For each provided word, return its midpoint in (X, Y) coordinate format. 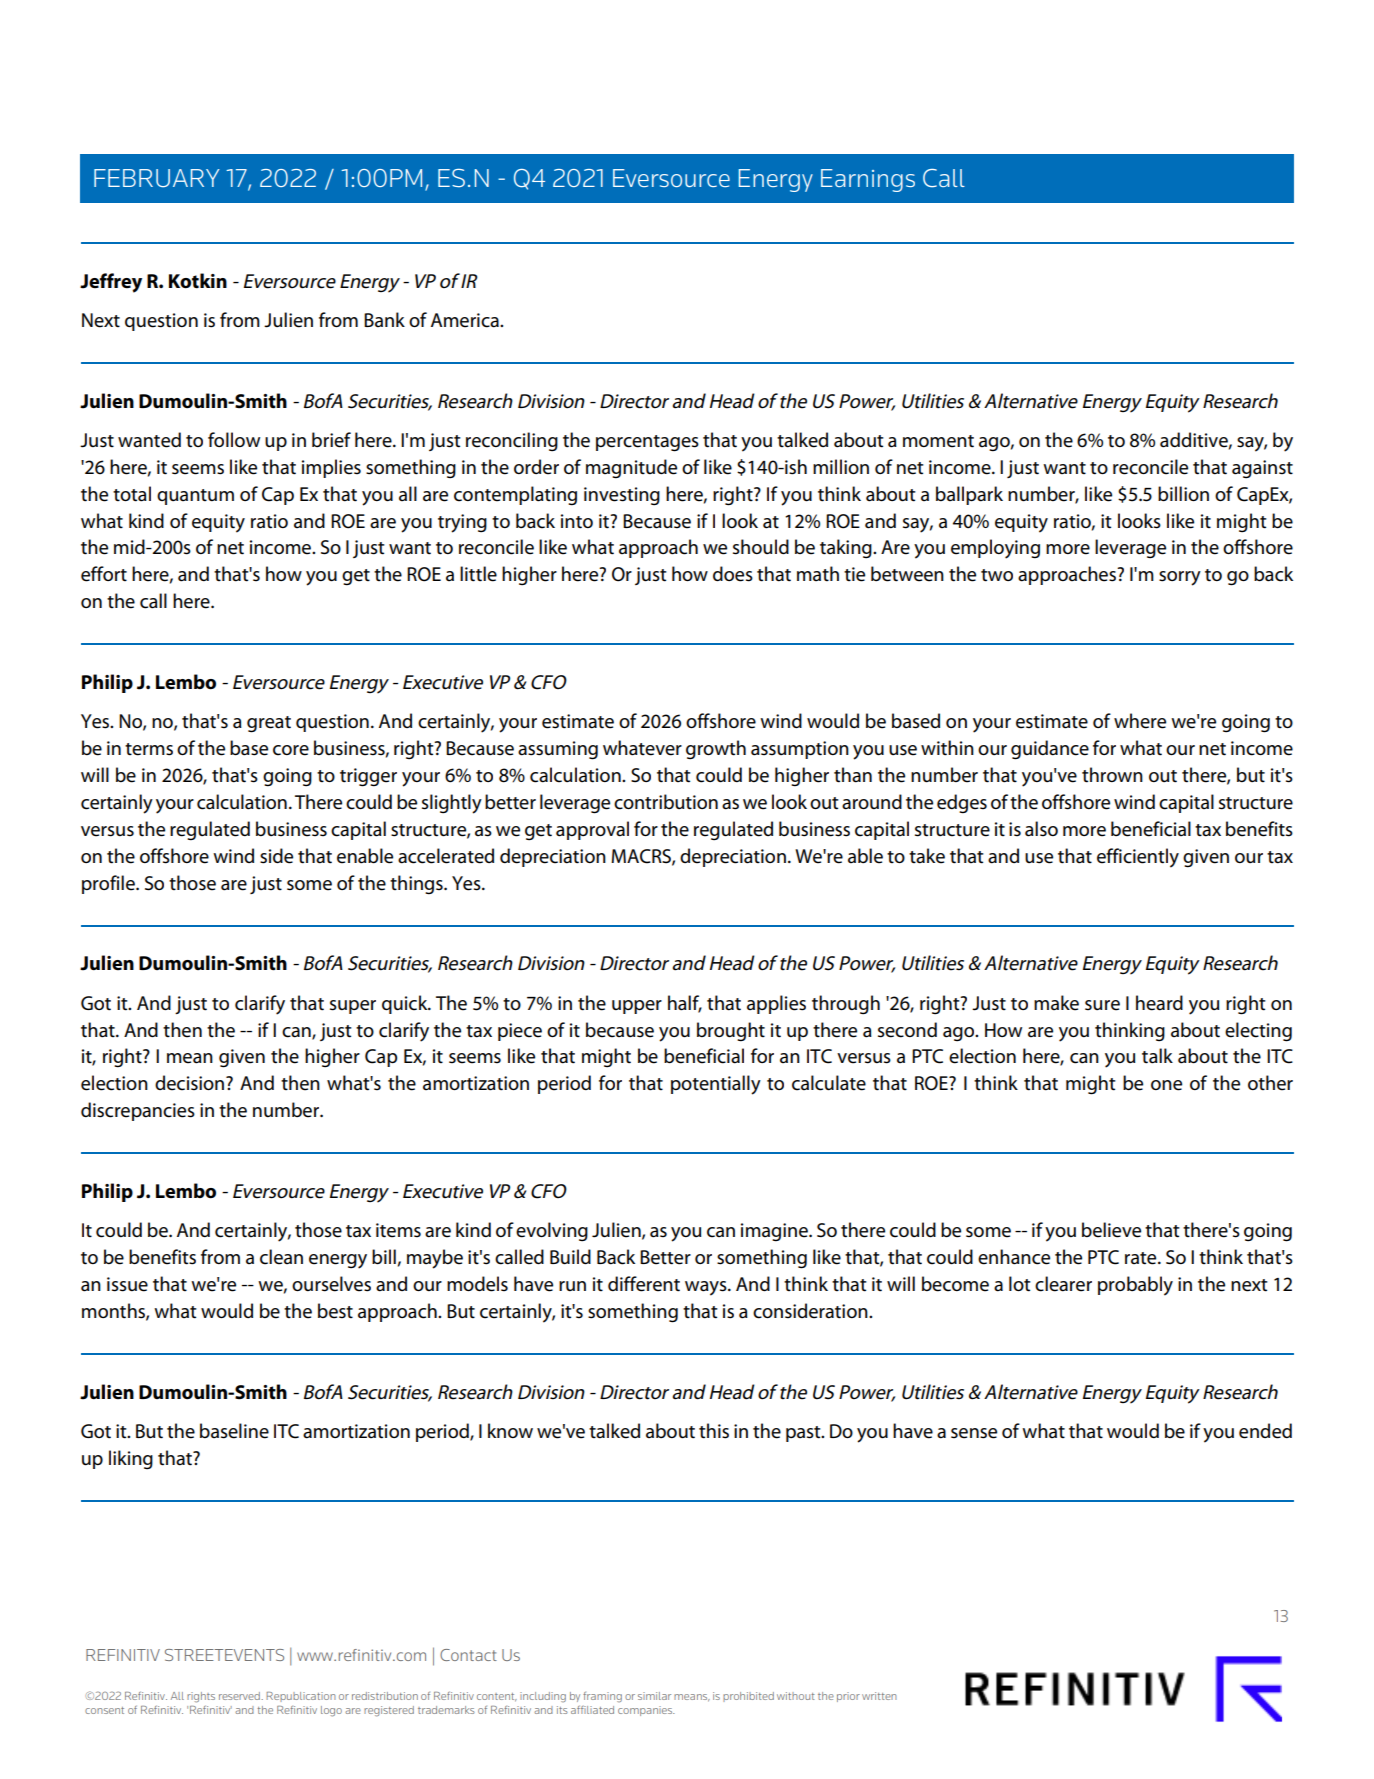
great (269, 724)
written (879, 1696)
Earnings (868, 180)
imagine (775, 1232)
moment (938, 441)
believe (1111, 1230)
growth (716, 750)
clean (281, 1257)
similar (654, 1696)
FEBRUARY (157, 178)
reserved (240, 1696)
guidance (1050, 750)
